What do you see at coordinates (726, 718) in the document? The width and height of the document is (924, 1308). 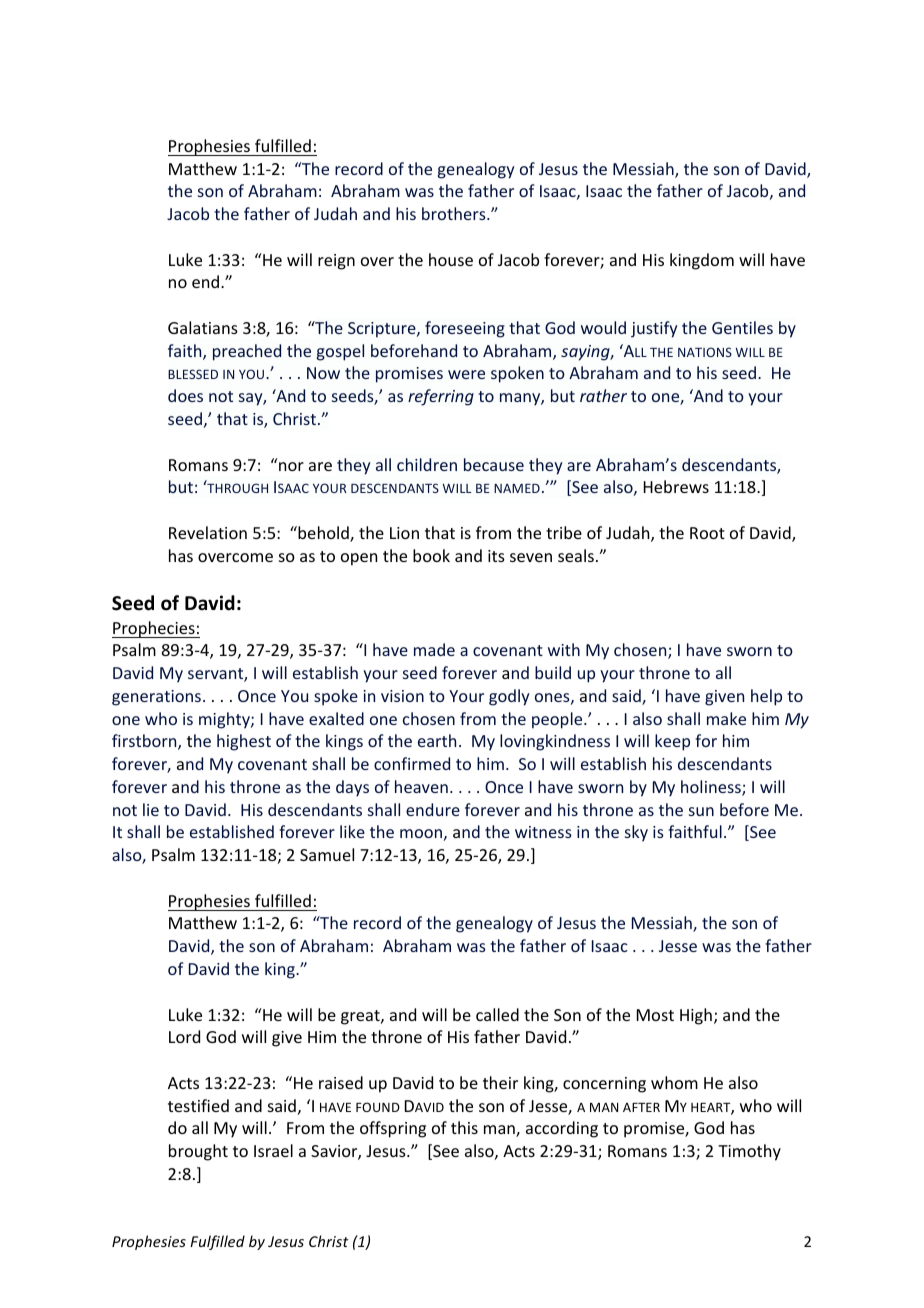 I see `make` at bounding box center [726, 718].
